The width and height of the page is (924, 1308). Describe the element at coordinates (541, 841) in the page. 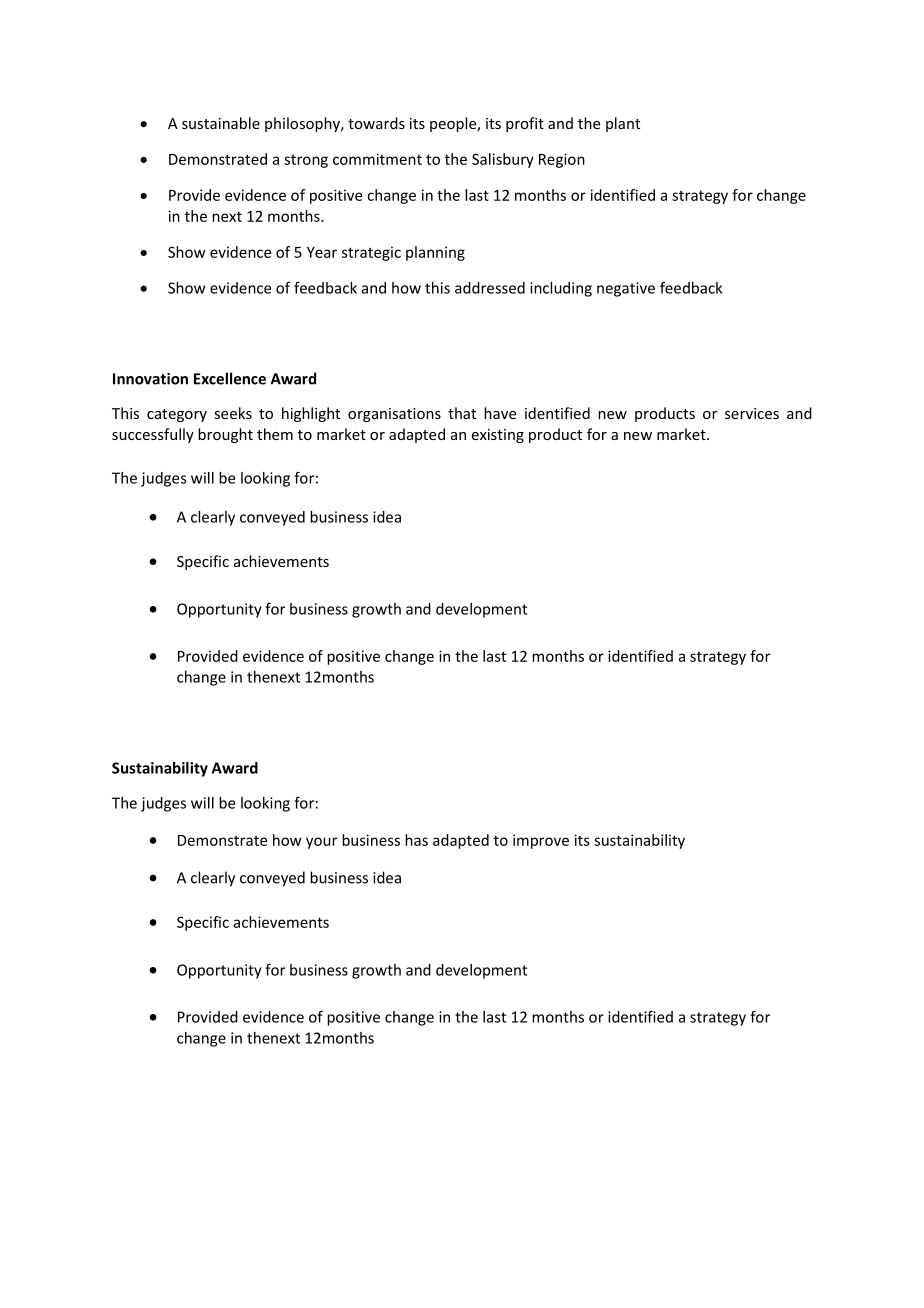

I see `improve` at that location.
